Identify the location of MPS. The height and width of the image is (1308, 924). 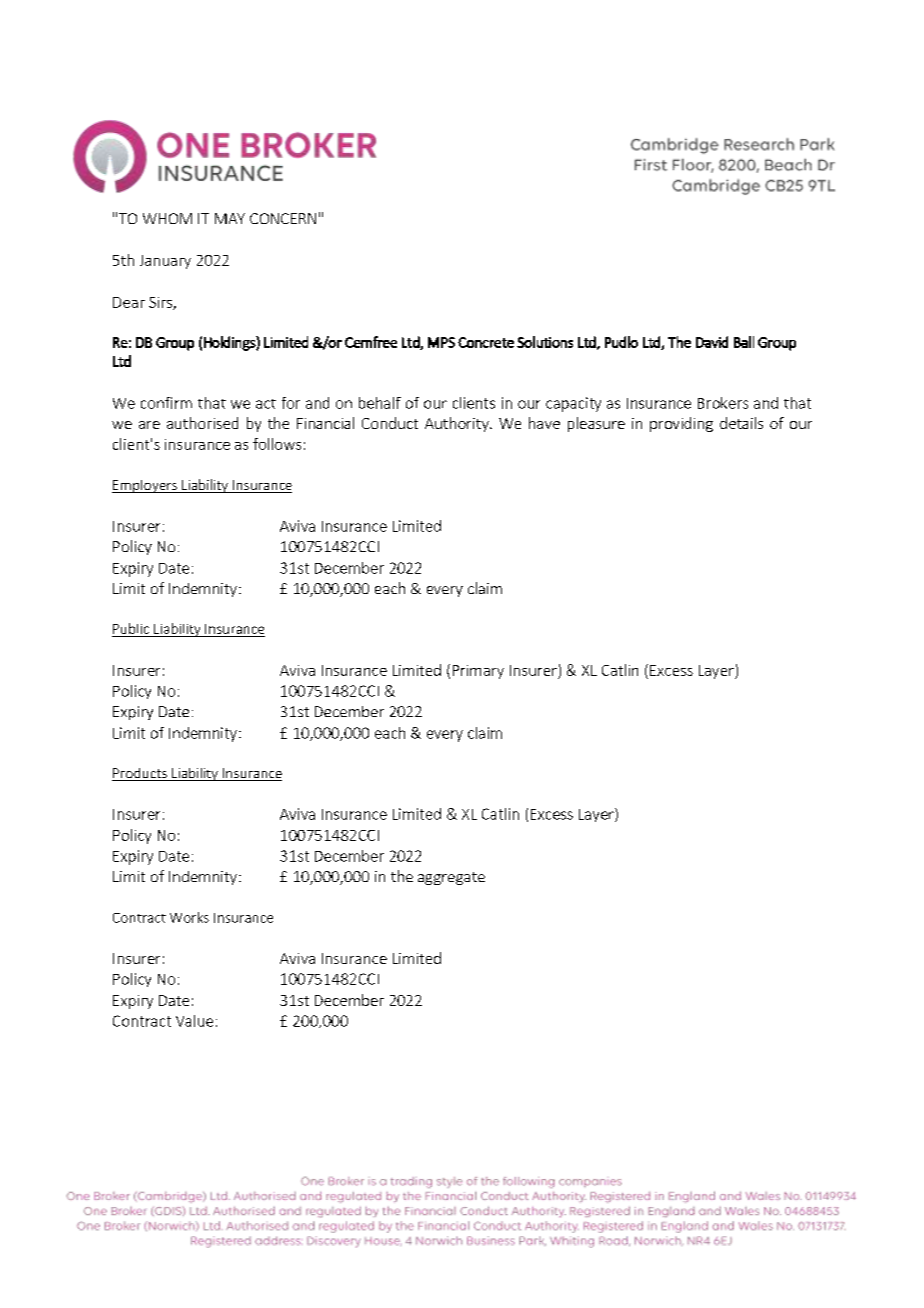
(441, 342).
